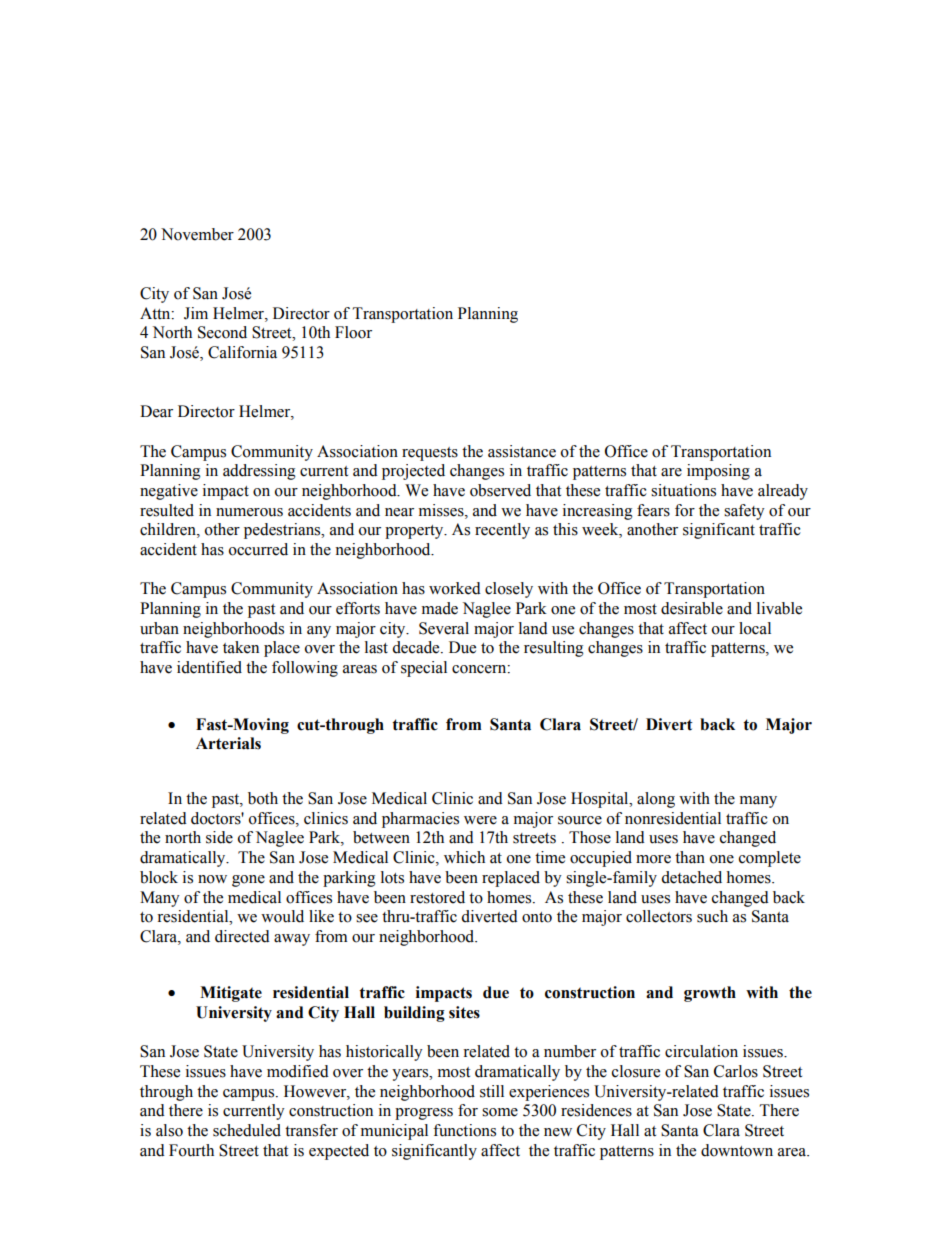 The height and width of the document is (1233, 952). What do you see at coordinates (718, 472) in the document?
I see `imposing` at bounding box center [718, 472].
